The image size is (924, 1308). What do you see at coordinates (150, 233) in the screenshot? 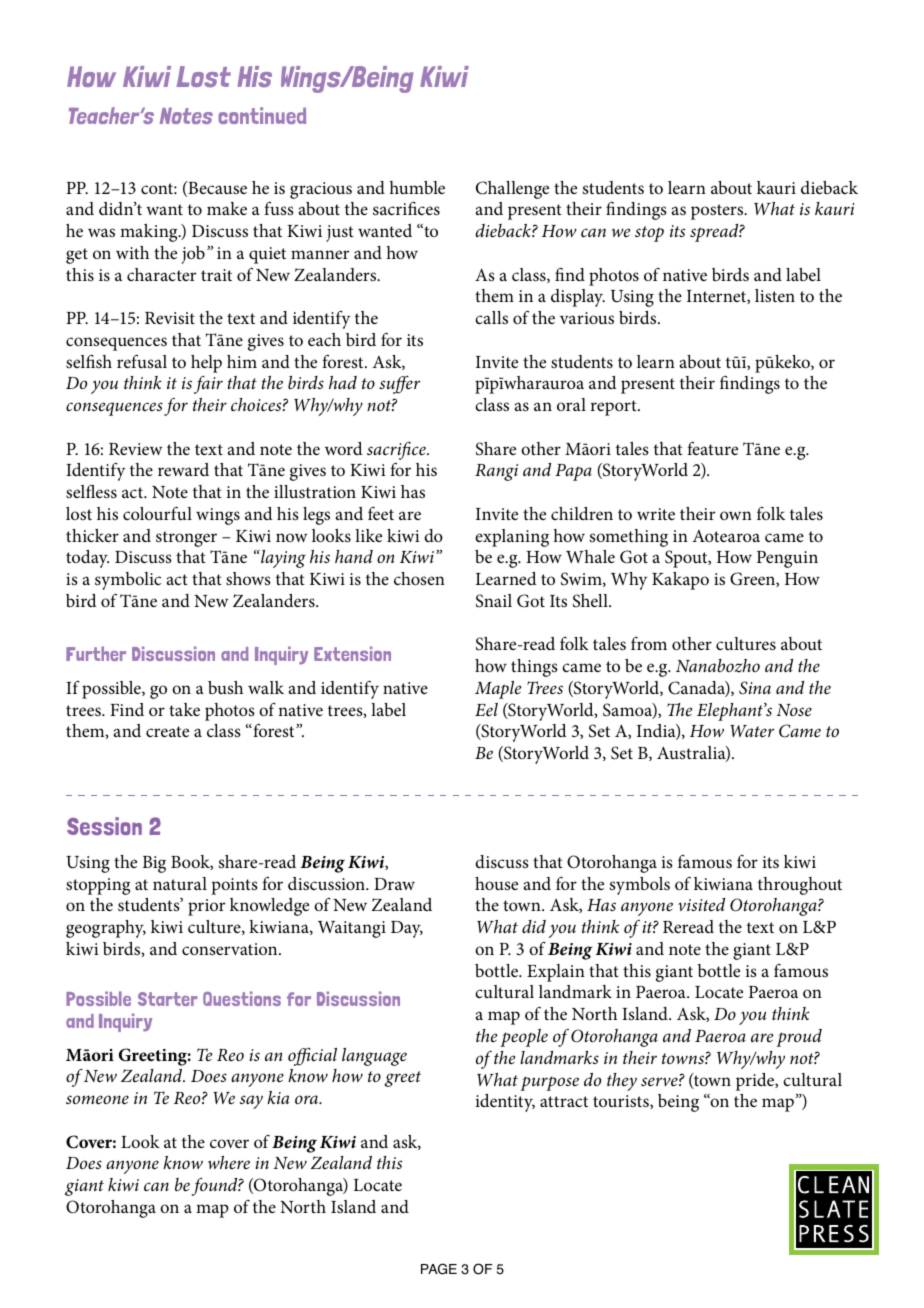
I see `making` at bounding box center [150, 233].
